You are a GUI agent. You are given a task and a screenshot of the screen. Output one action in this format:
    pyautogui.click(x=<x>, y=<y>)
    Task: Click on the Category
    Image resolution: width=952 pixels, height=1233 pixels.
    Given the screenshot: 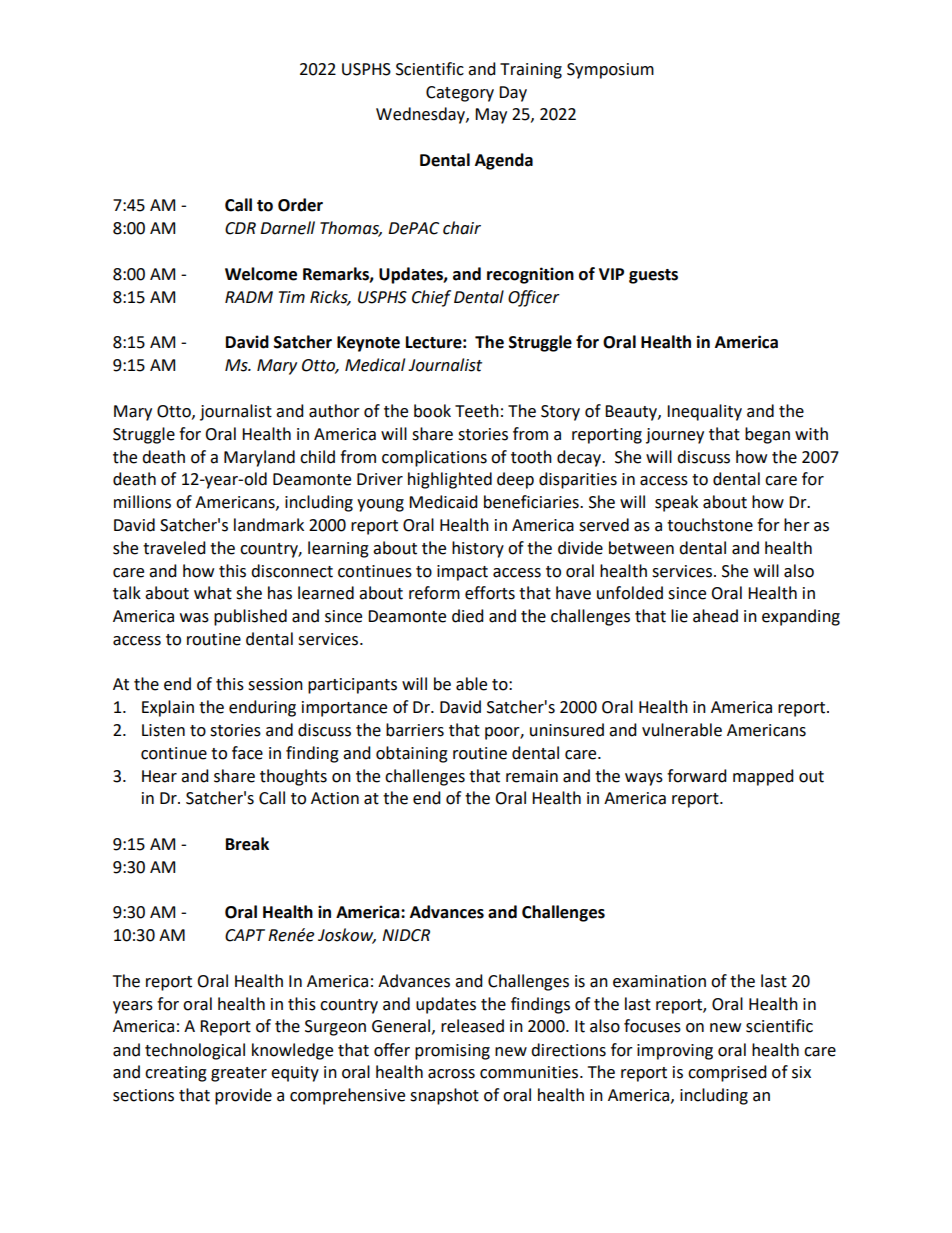 What is the action you would take?
    pyautogui.click(x=460, y=94)
